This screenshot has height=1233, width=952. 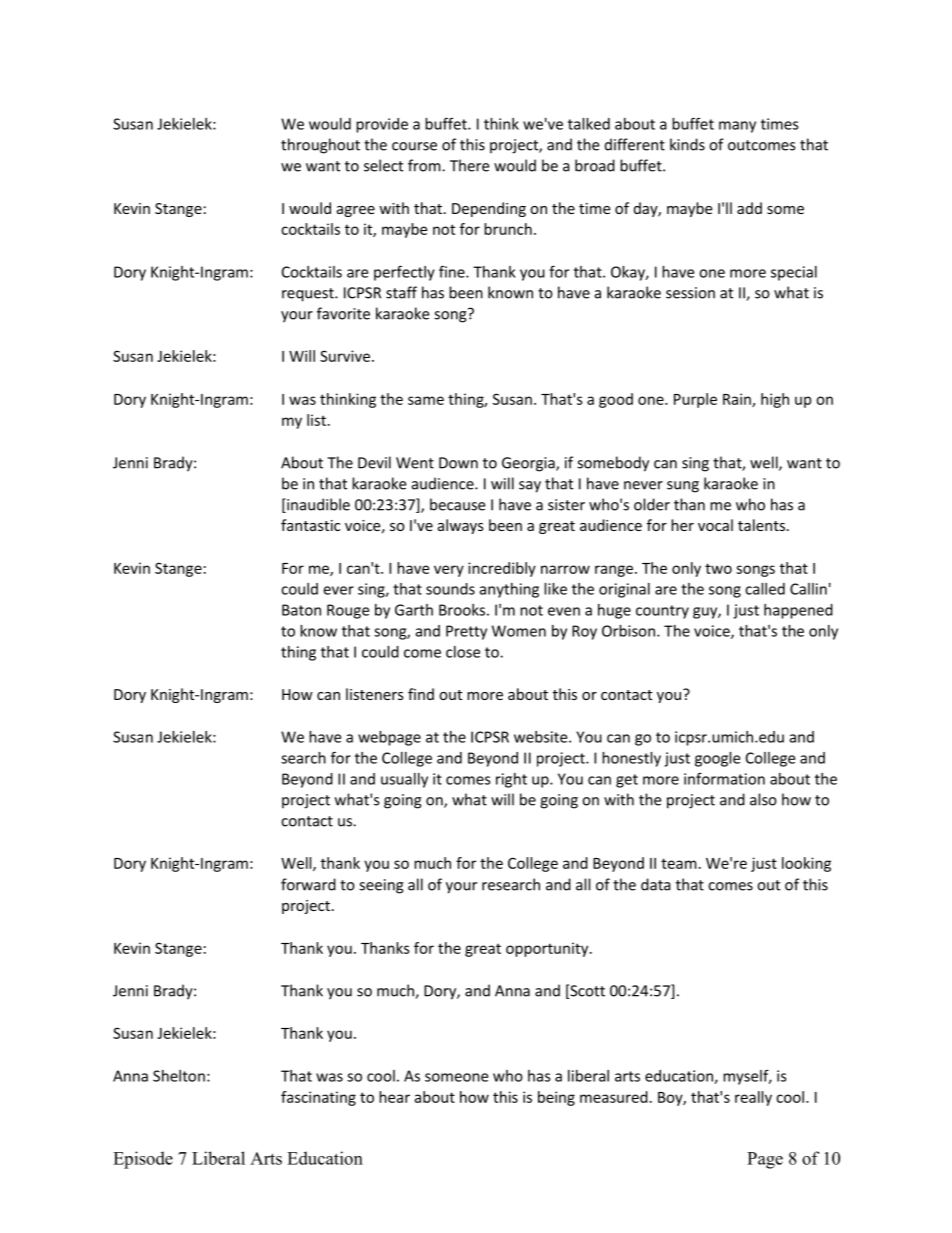 What do you see at coordinates (310, 525) in the screenshot?
I see `fantastic` at bounding box center [310, 525].
